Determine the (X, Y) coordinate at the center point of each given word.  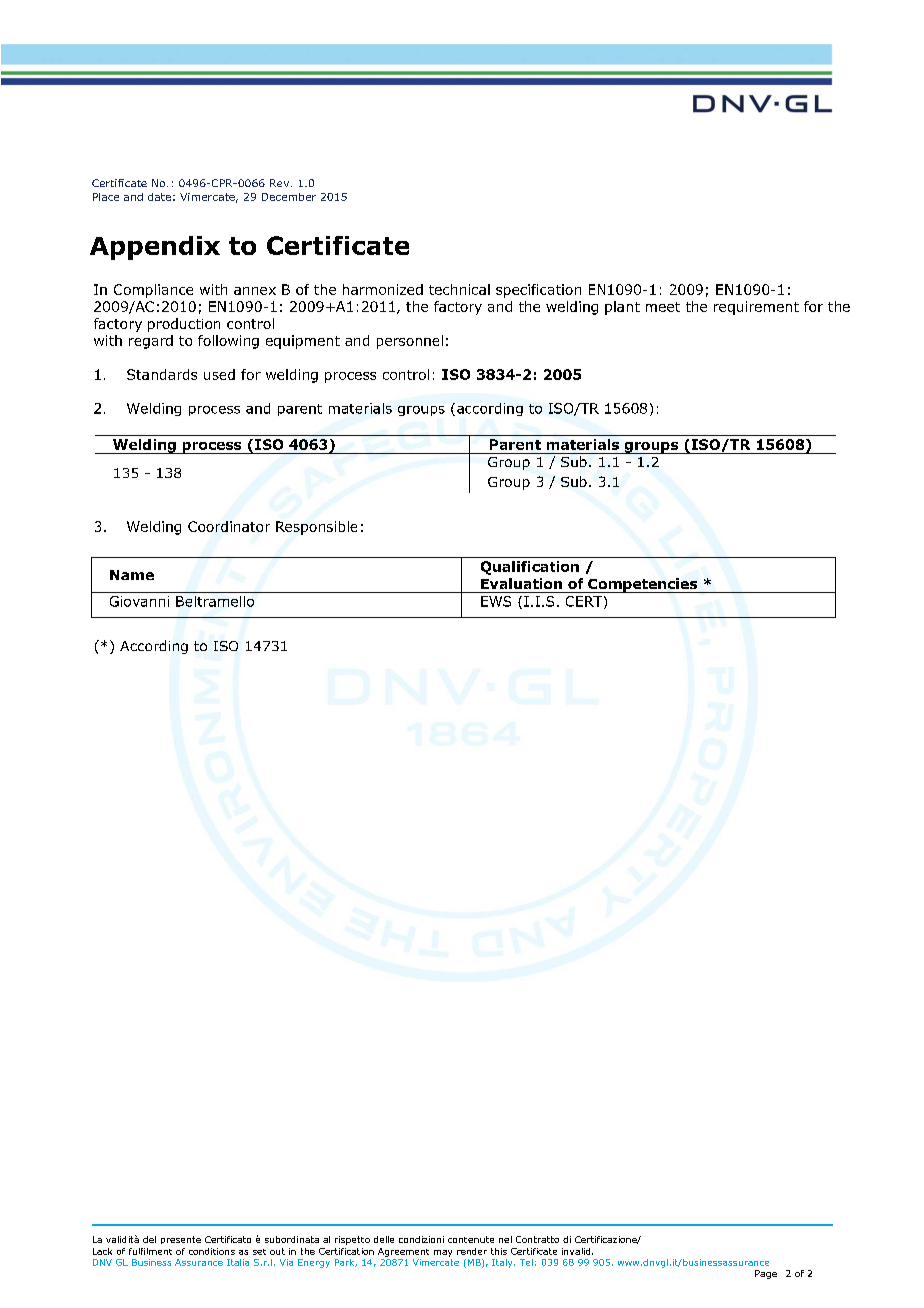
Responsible (316, 528)
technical (459, 289)
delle (384, 1239)
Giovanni (139, 601)
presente (181, 1240)
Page (766, 1274)
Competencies (643, 585)
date (159, 197)
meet (663, 307)
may (443, 1253)
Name (132, 575)
